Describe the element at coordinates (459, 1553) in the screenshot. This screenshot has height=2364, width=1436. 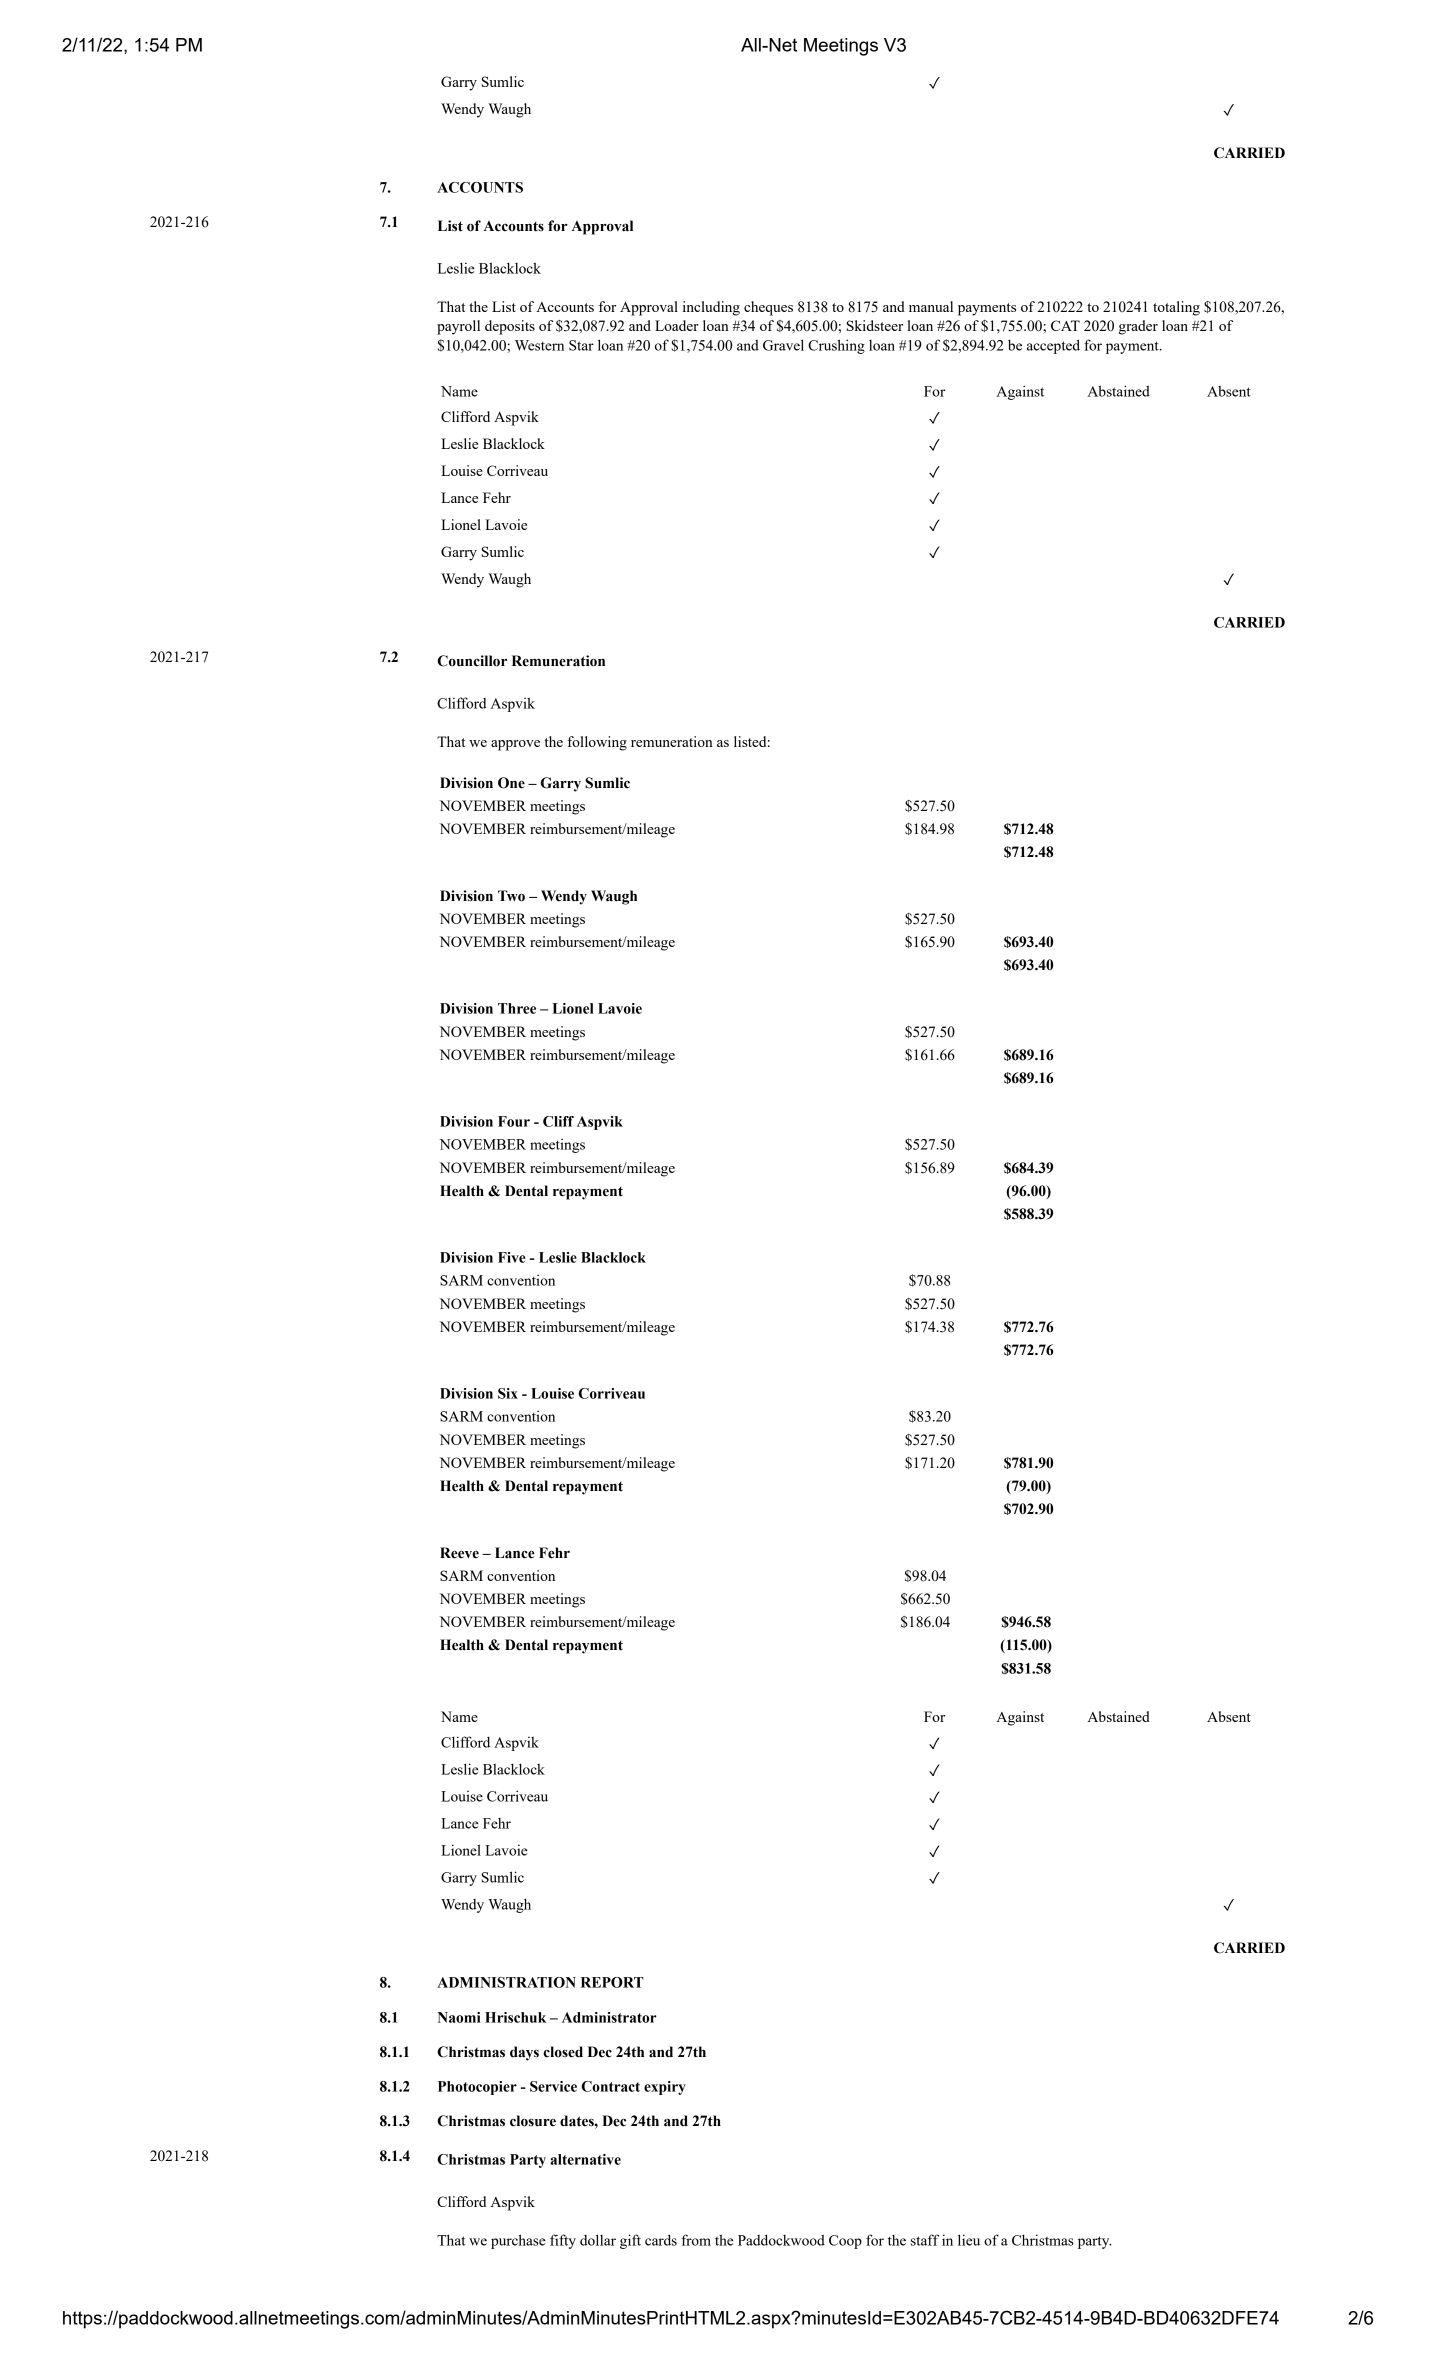
I see `Reeve` at that location.
